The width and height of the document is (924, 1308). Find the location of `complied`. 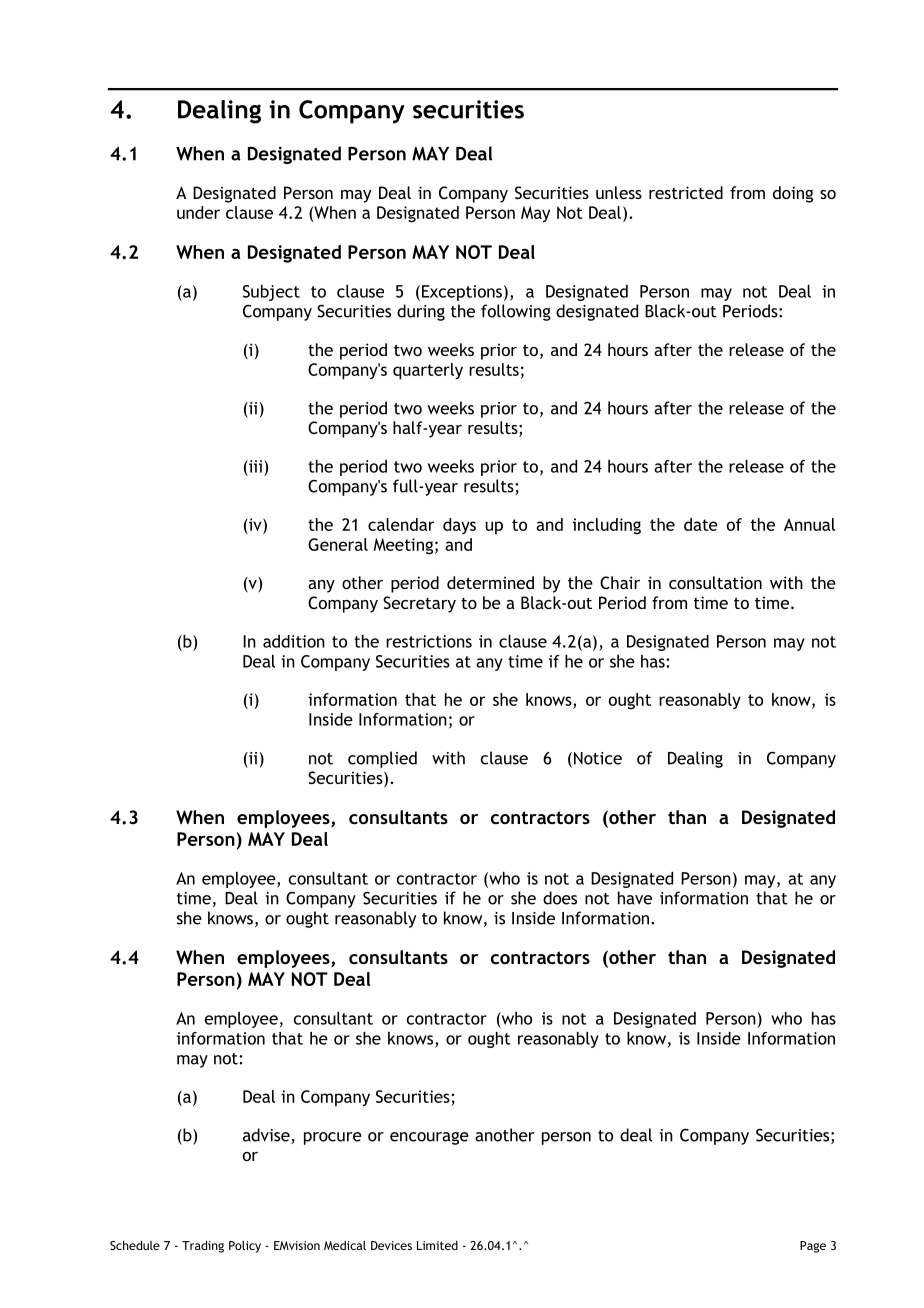

complied is located at coordinates (382, 759).
